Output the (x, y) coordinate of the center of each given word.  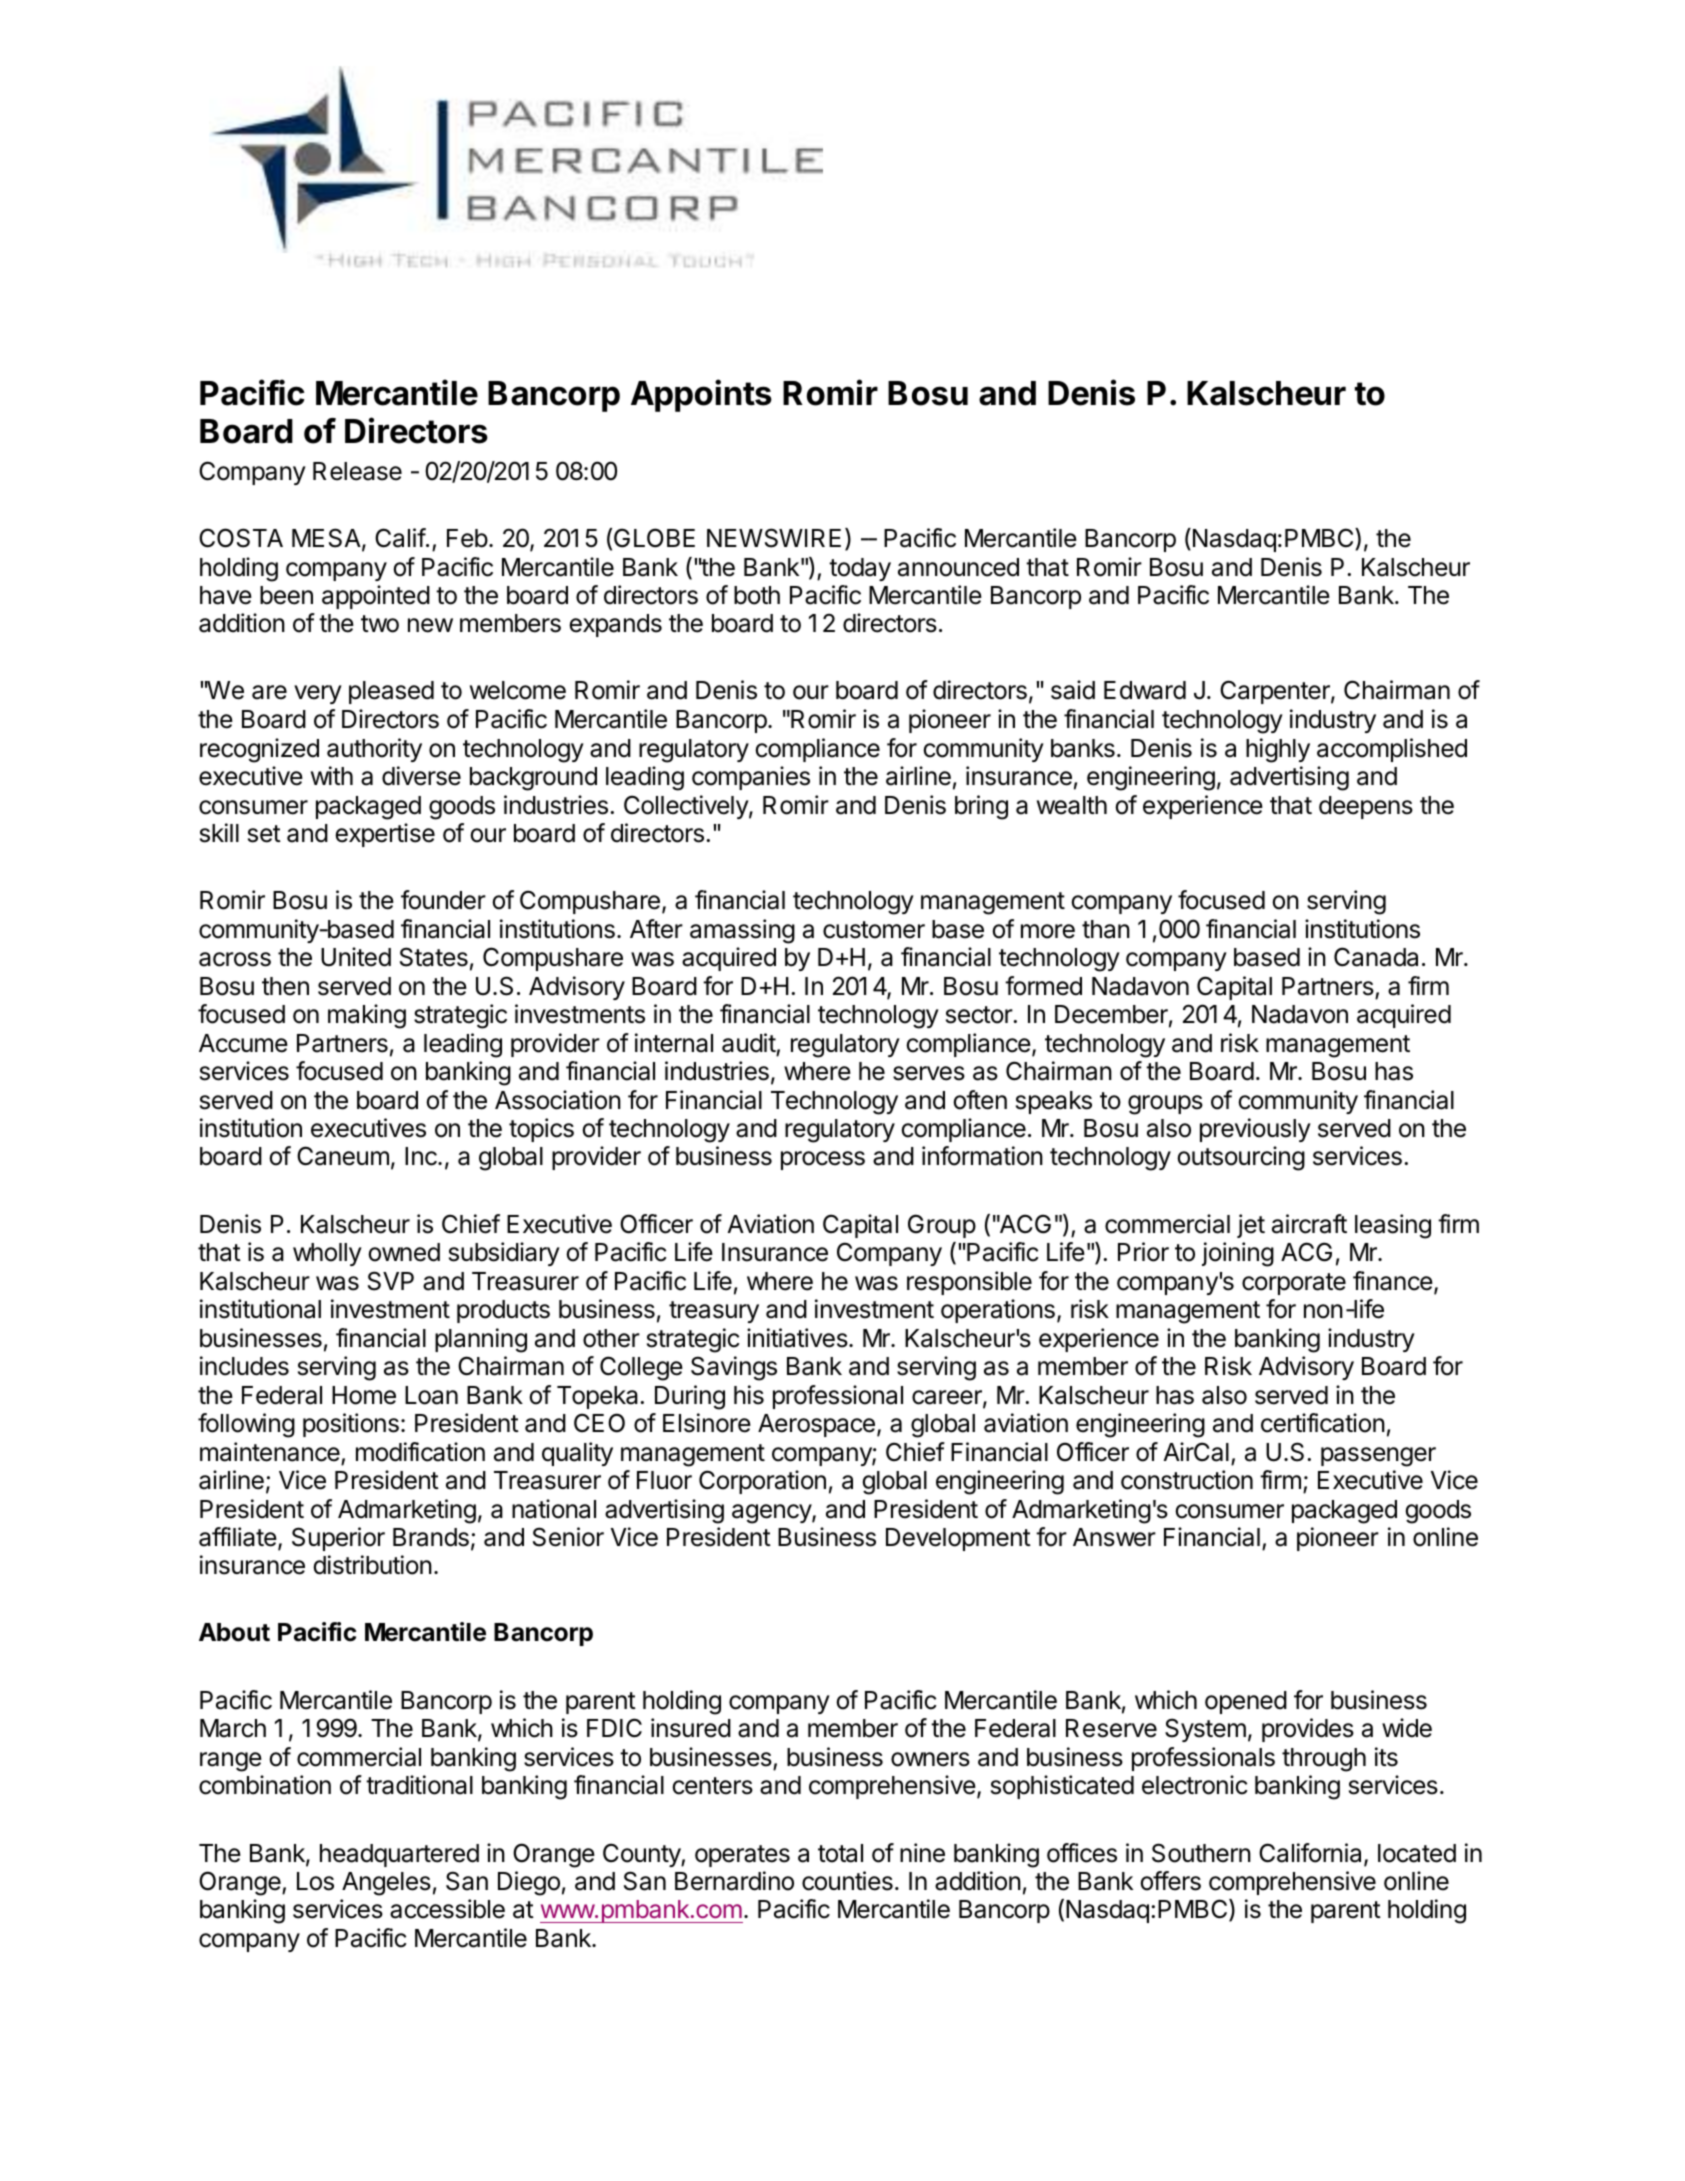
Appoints (701, 395)
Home (364, 1395)
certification (1323, 1423)
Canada (1376, 957)
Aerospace (816, 1425)
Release (357, 471)
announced (958, 567)
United (356, 957)
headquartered (399, 1855)
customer (874, 930)
